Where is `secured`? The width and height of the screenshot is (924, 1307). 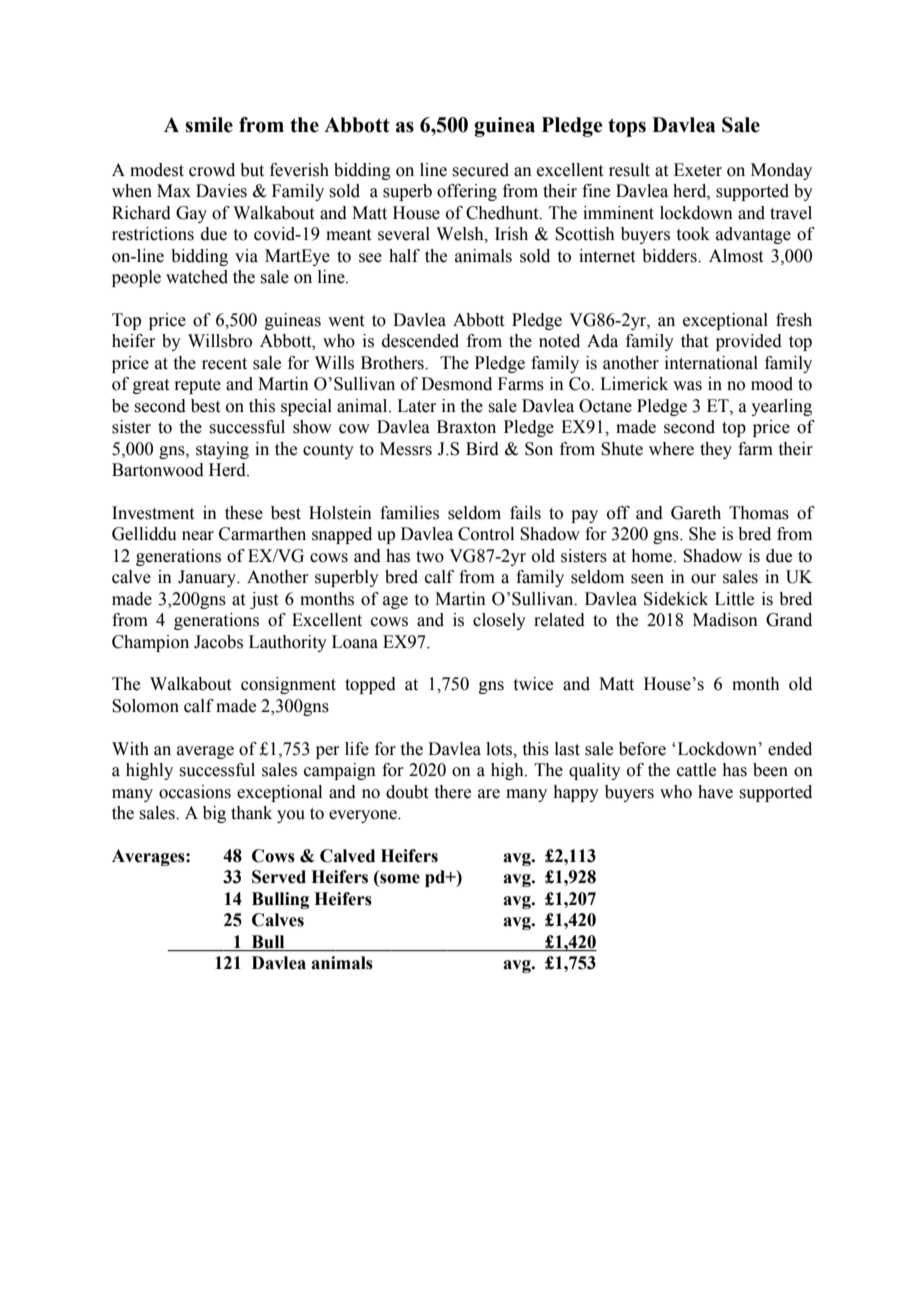
secured is located at coordinates (480, 170).
